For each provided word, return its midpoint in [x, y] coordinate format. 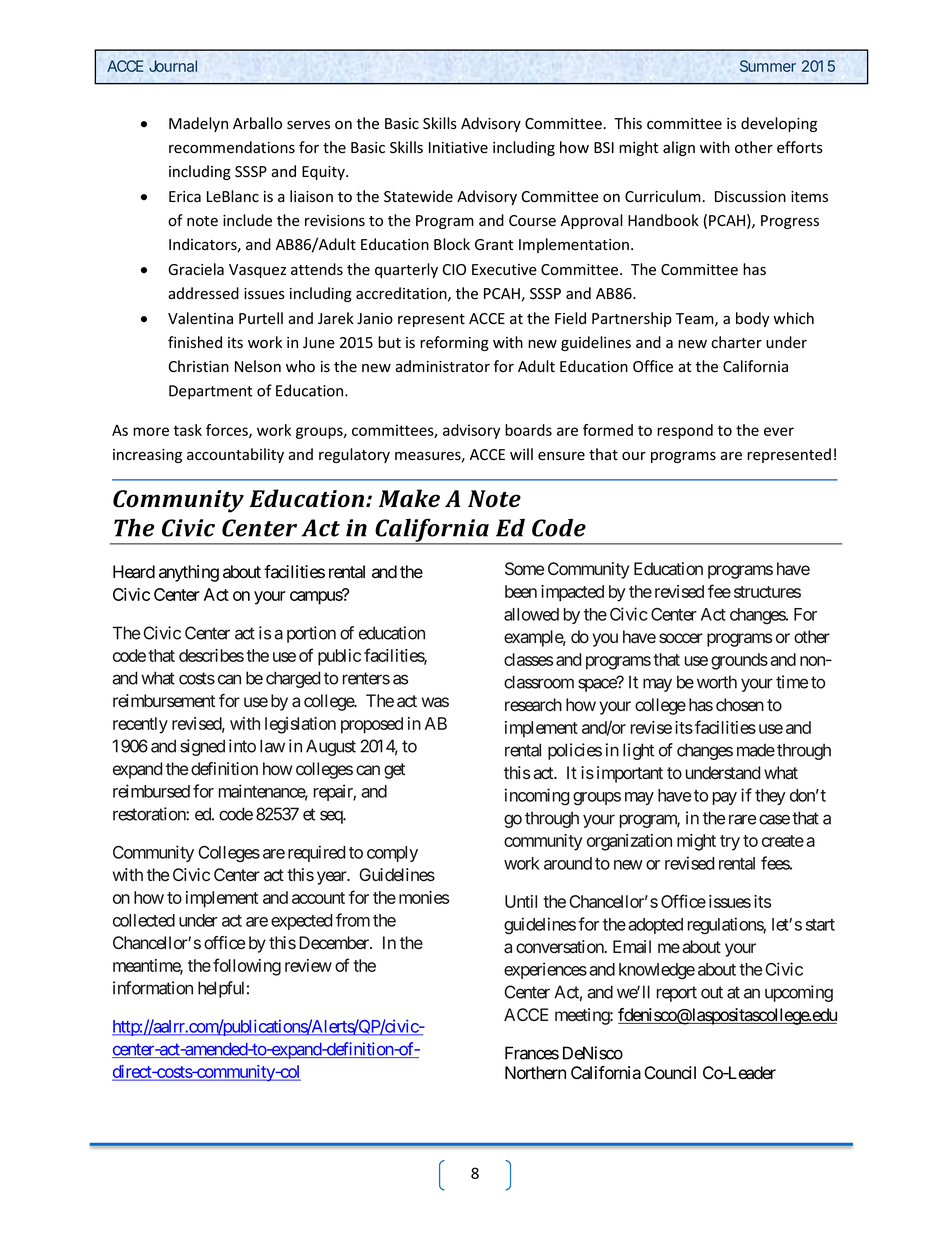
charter [736, 342]
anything [189, 573]
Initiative [458, 148]
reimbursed [151, 791]
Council [670, 1073]
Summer [768, 66]
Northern [535, 1073]
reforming [454, 343]
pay [725, 798]
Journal [173, 66]
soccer [681, 638]
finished [195, 342]
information [153, 988]
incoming [537, 797]
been [521, 591]
